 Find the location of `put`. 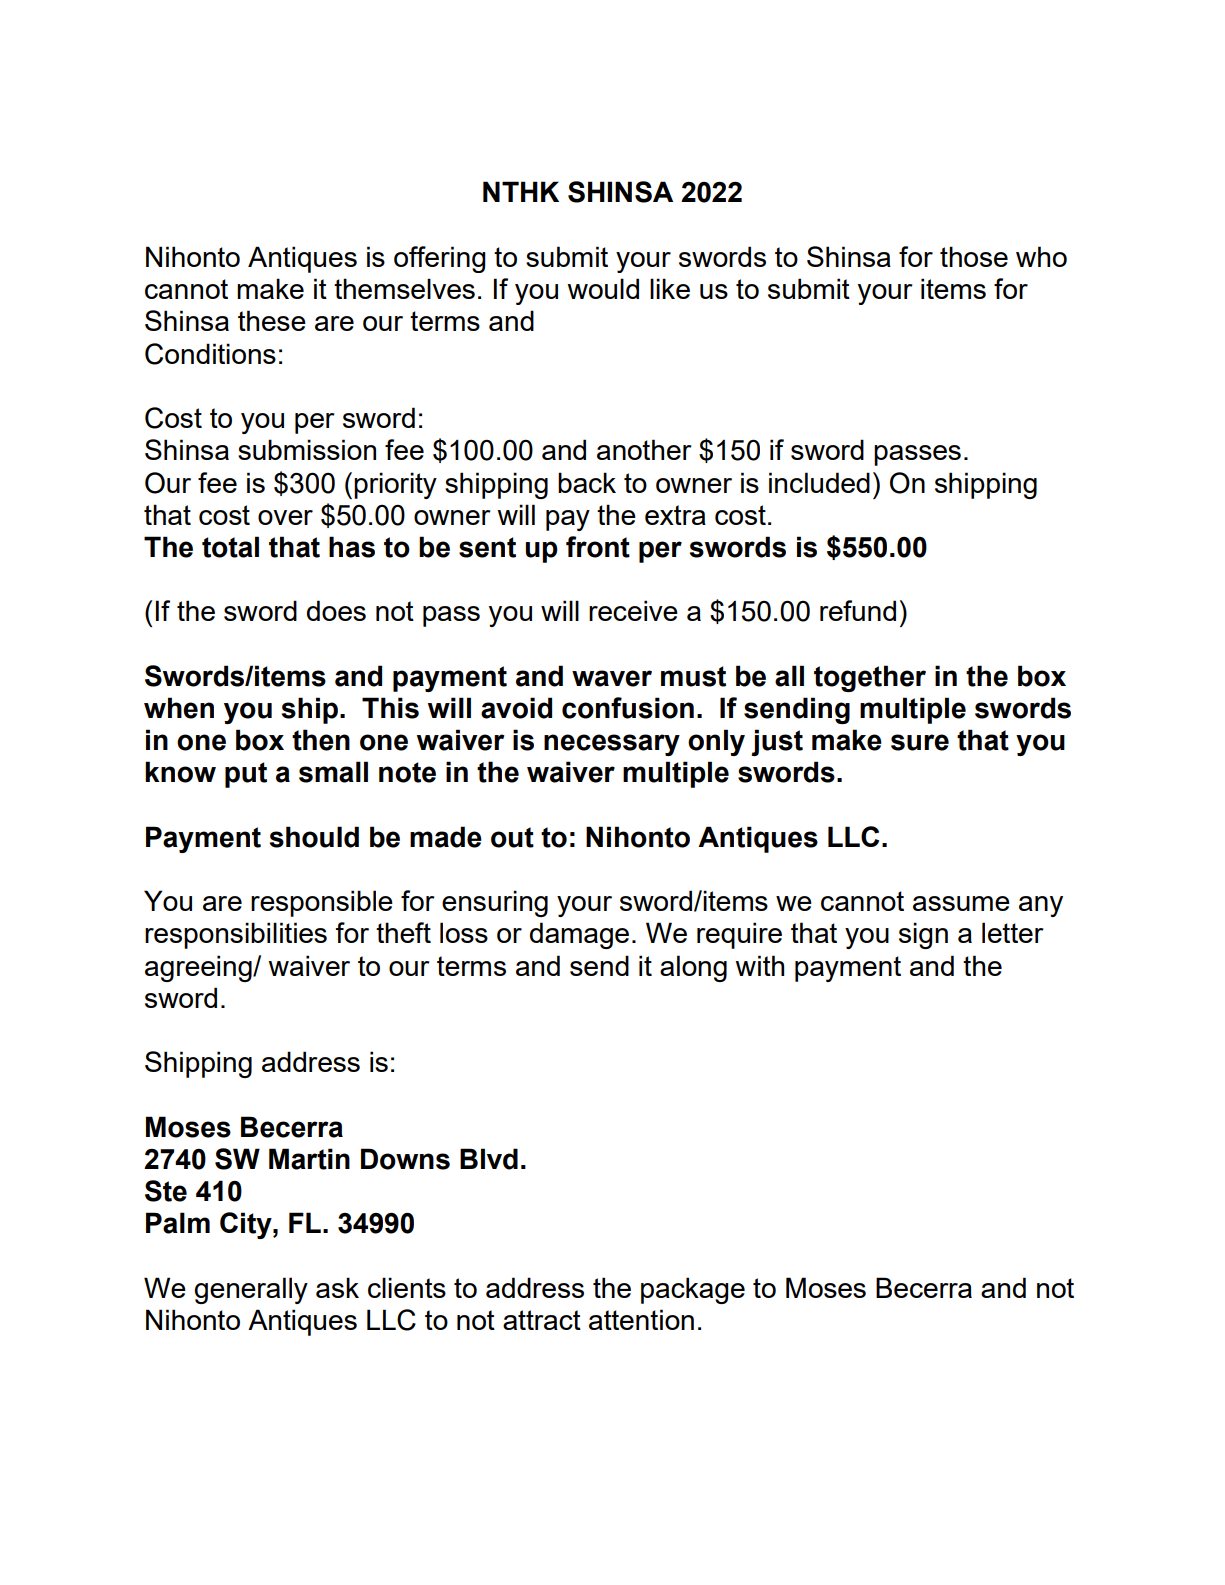

put is located at coordinates (246, 775).
